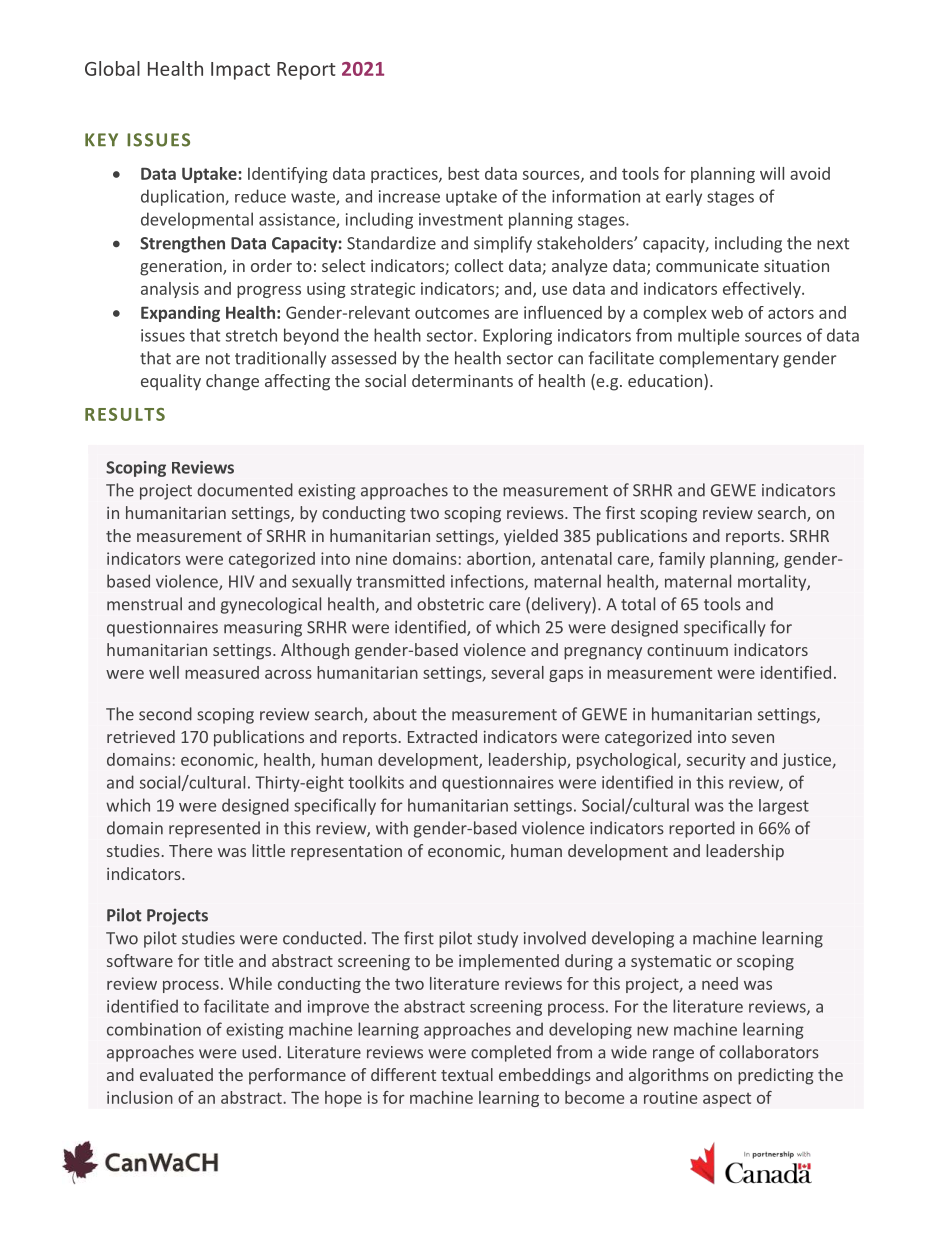 This page has height=1233, width=952. I want to click on textual, so click(467, 1074).
